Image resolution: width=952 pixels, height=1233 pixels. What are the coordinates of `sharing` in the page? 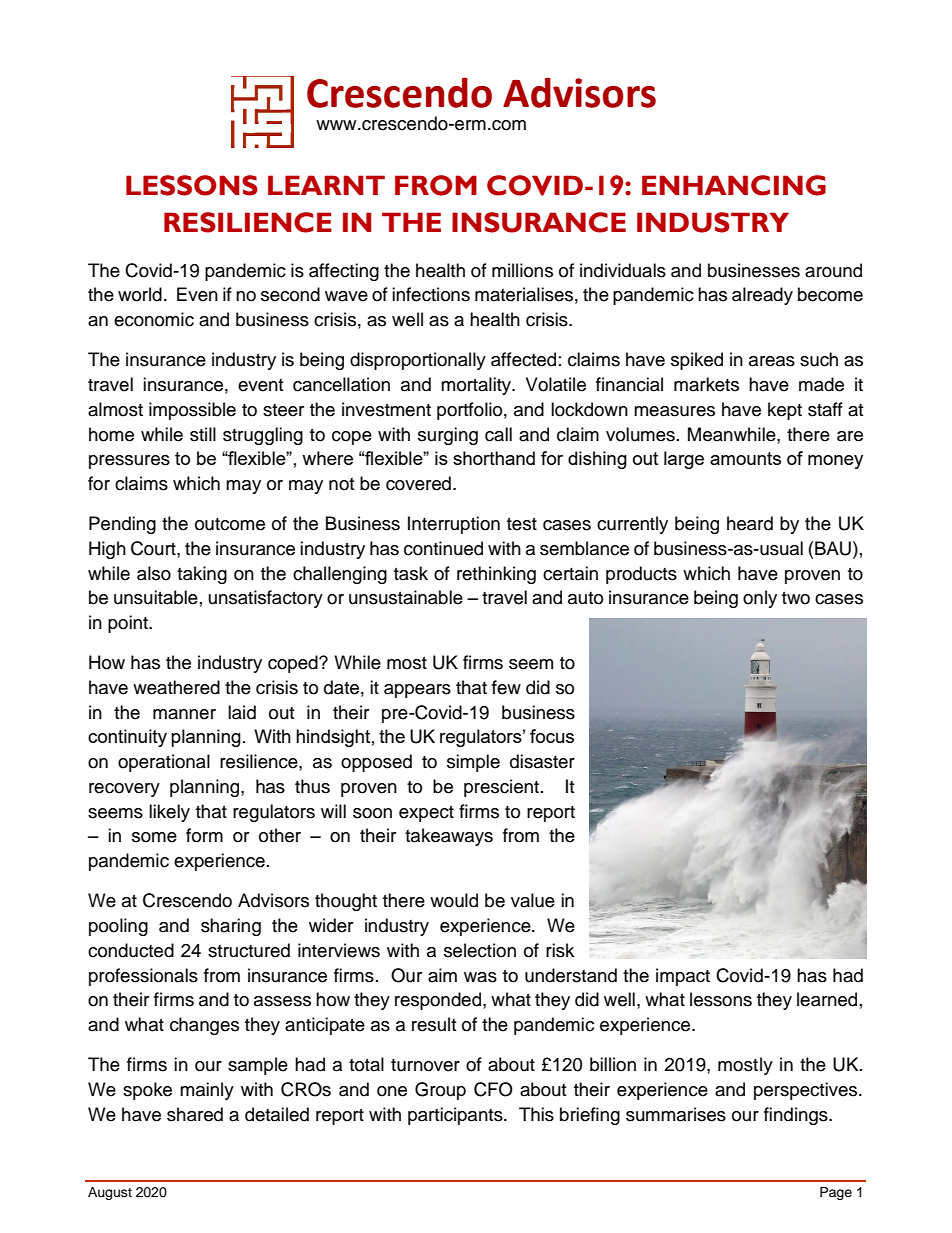 It's located at (231, 927).
